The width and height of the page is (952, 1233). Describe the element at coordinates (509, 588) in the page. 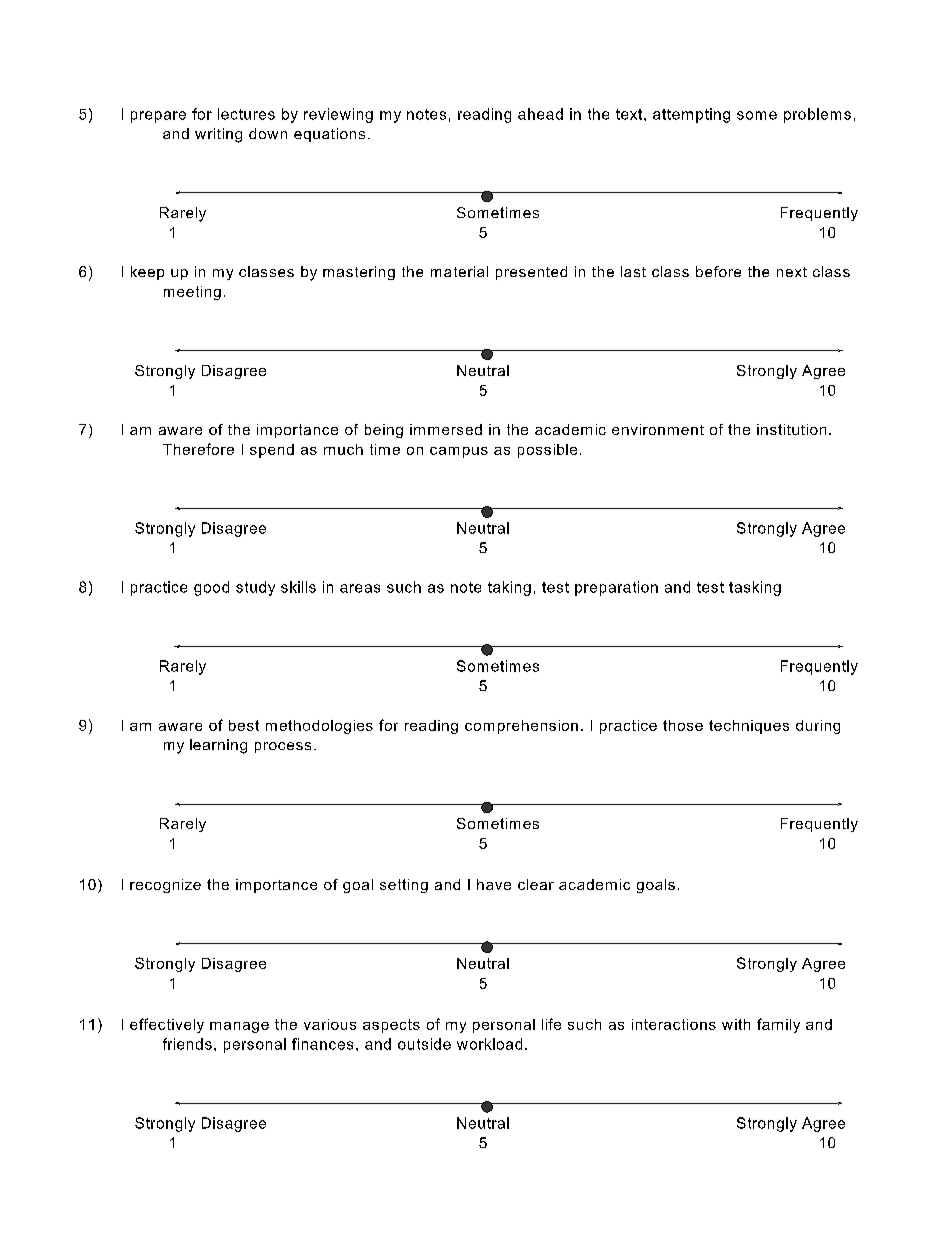

I see `taking` at that location.
